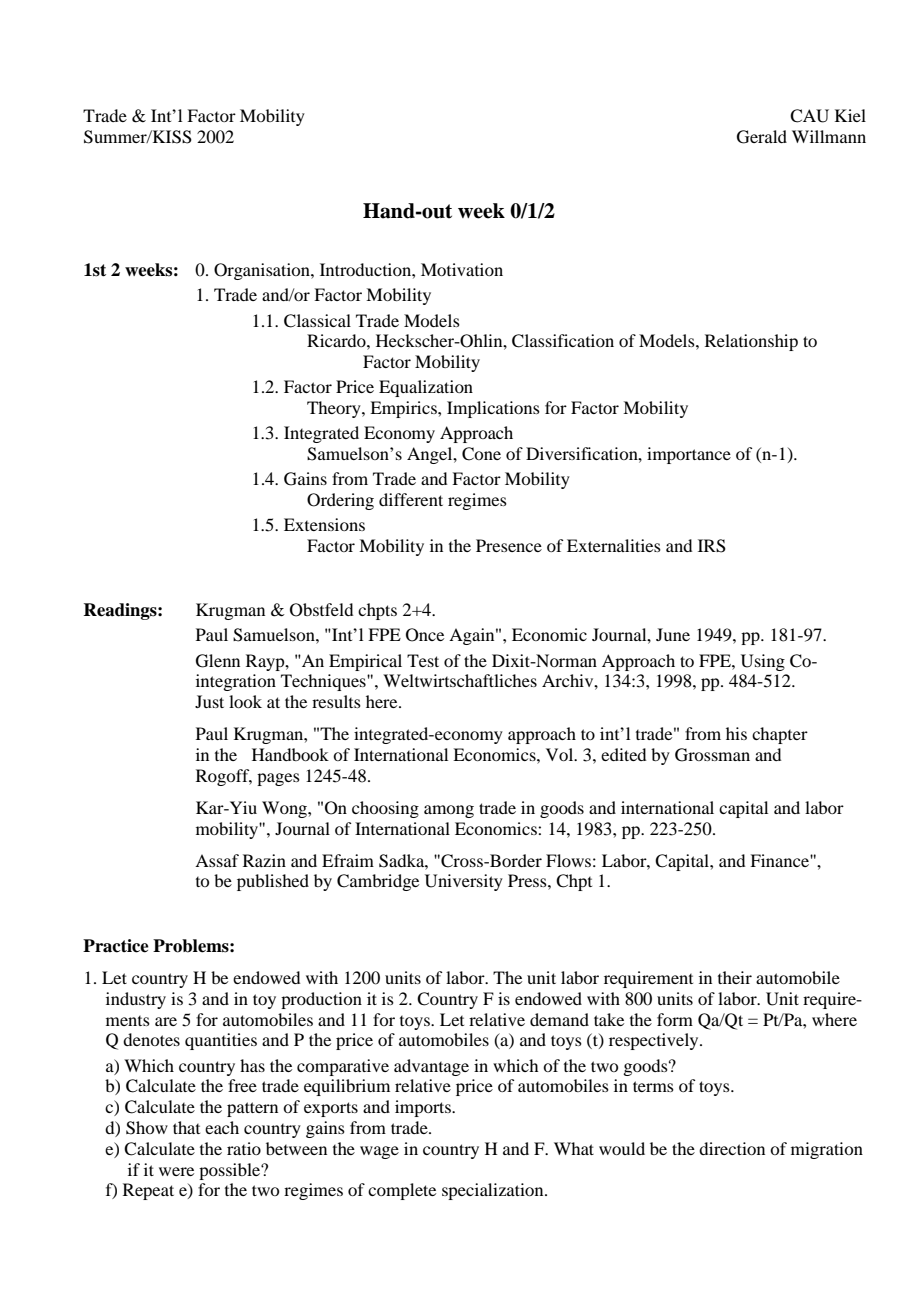 This screenshot has width=924, height=1308. What do you see at coordinates (481, 454) in the screenshot?
I see `Cone` at bounding box center [481, 454].
